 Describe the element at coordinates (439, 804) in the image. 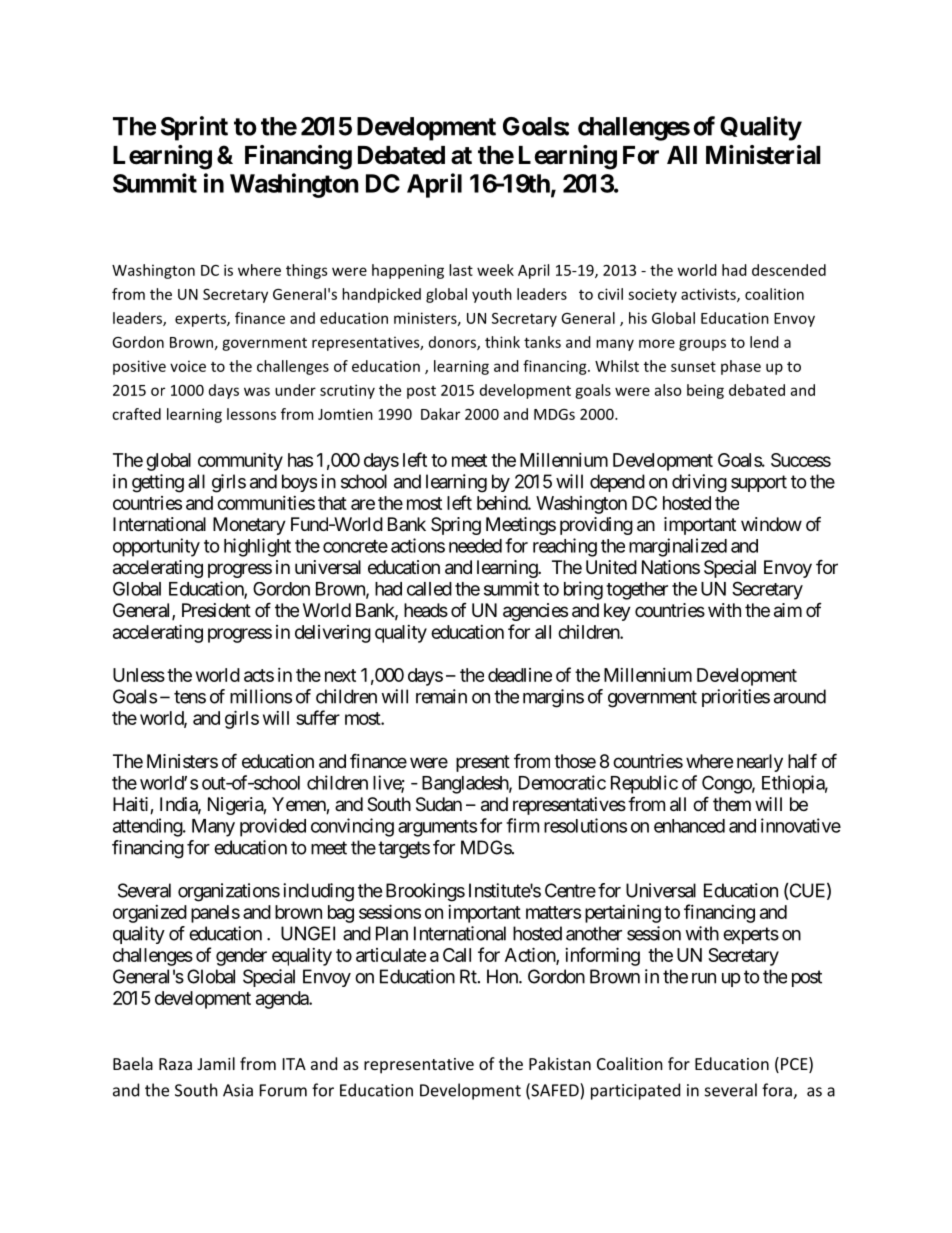

I see `Sudan` at that location.
